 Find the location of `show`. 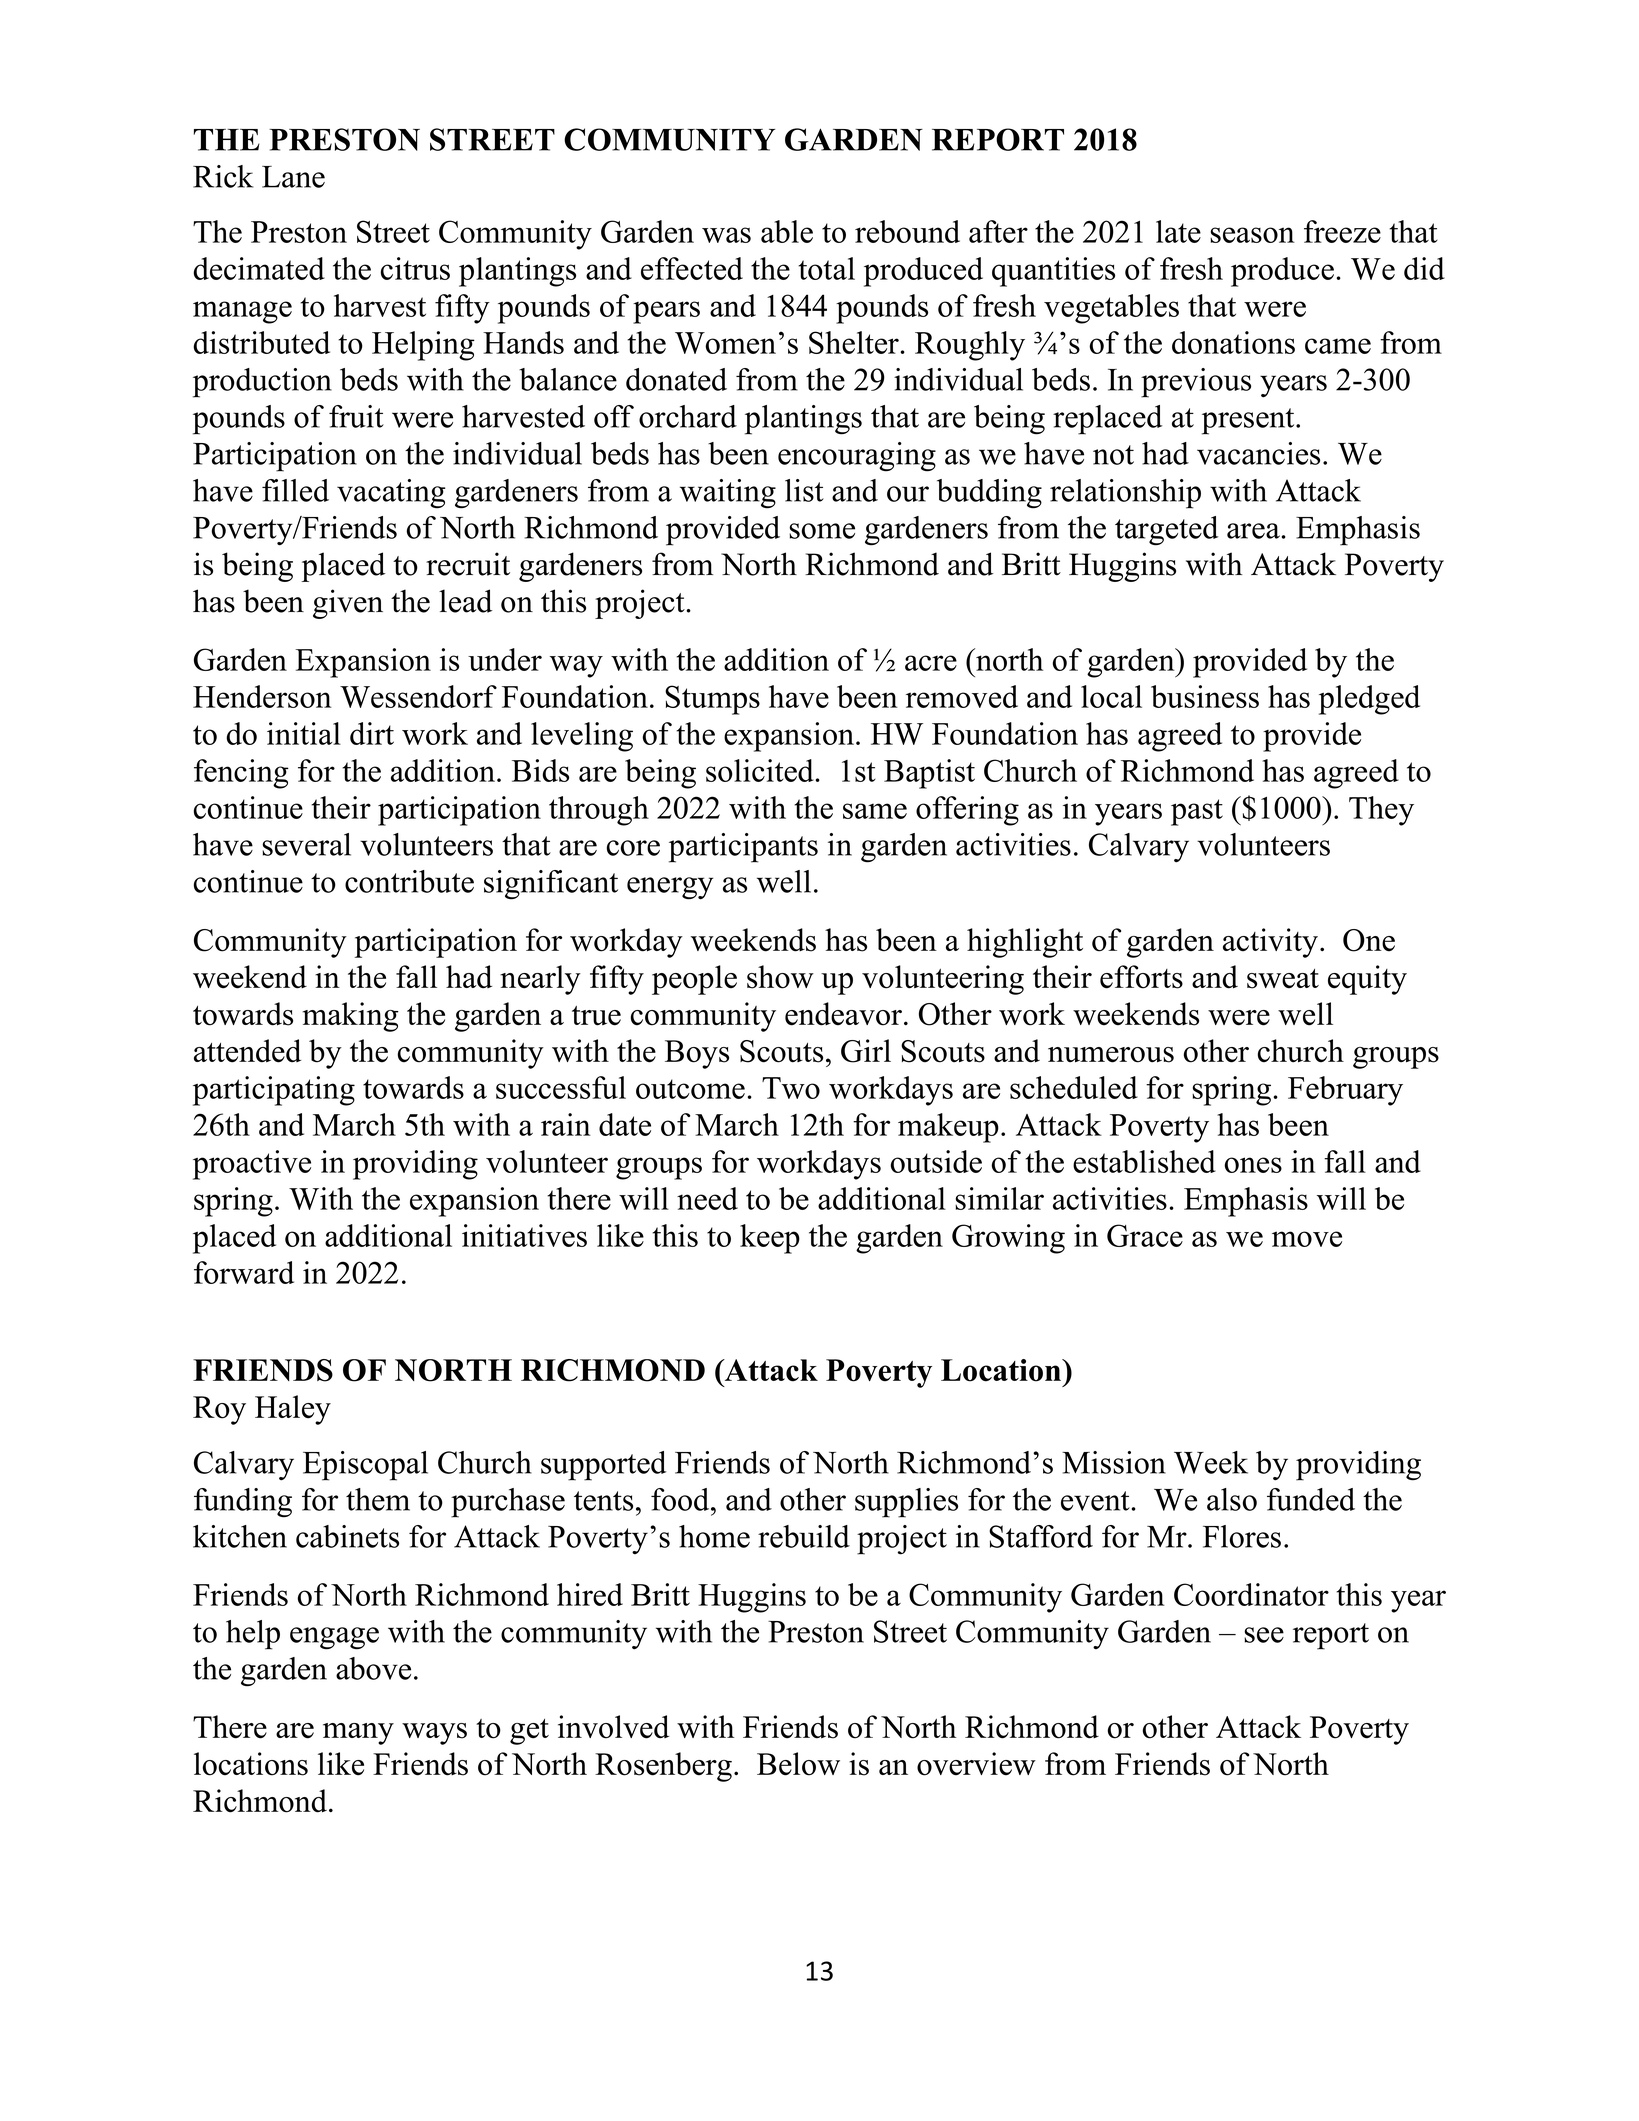

show is located at coordinates (780, 977).
